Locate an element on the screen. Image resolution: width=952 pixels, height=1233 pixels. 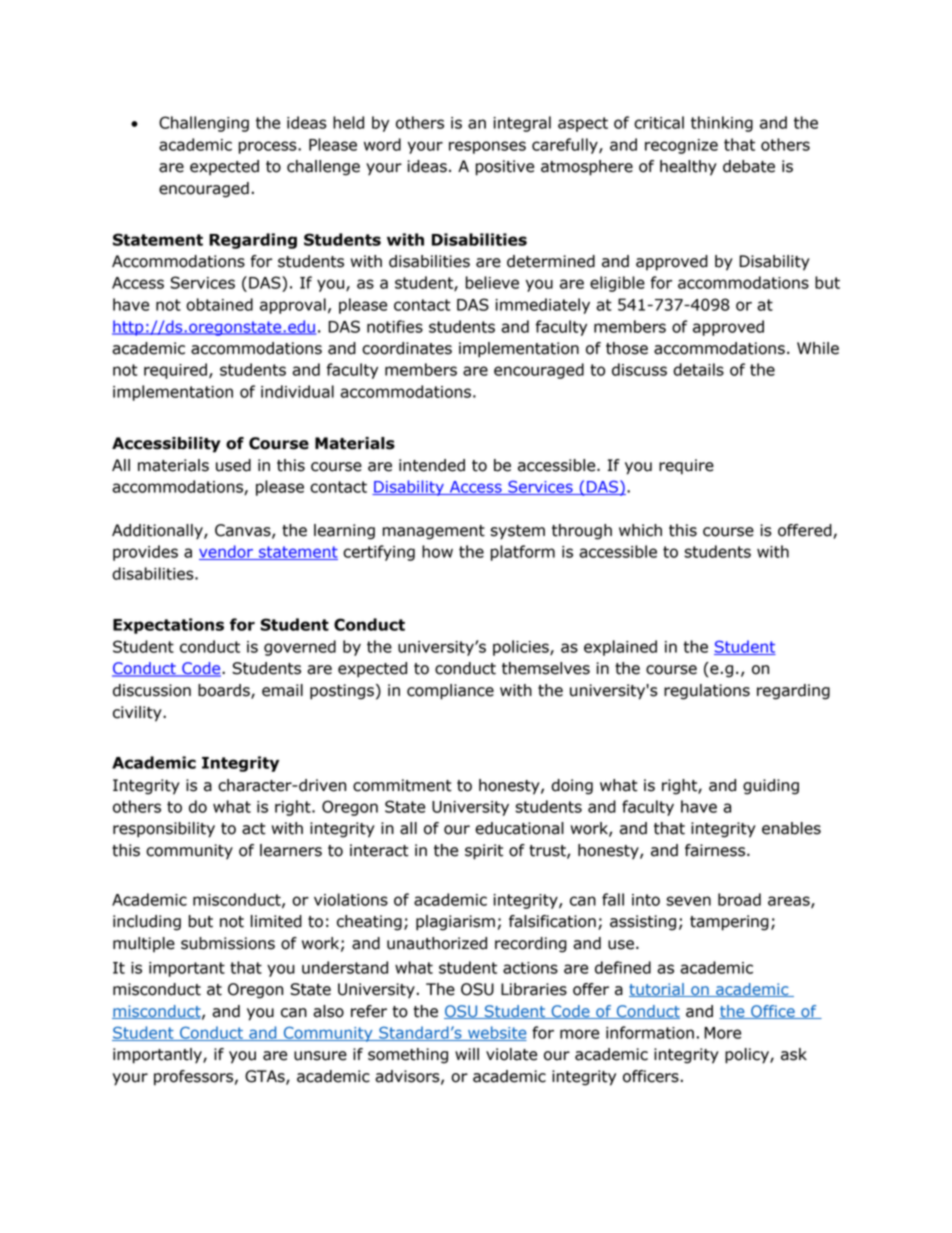
guiding is located at coordinates (771, 787).
